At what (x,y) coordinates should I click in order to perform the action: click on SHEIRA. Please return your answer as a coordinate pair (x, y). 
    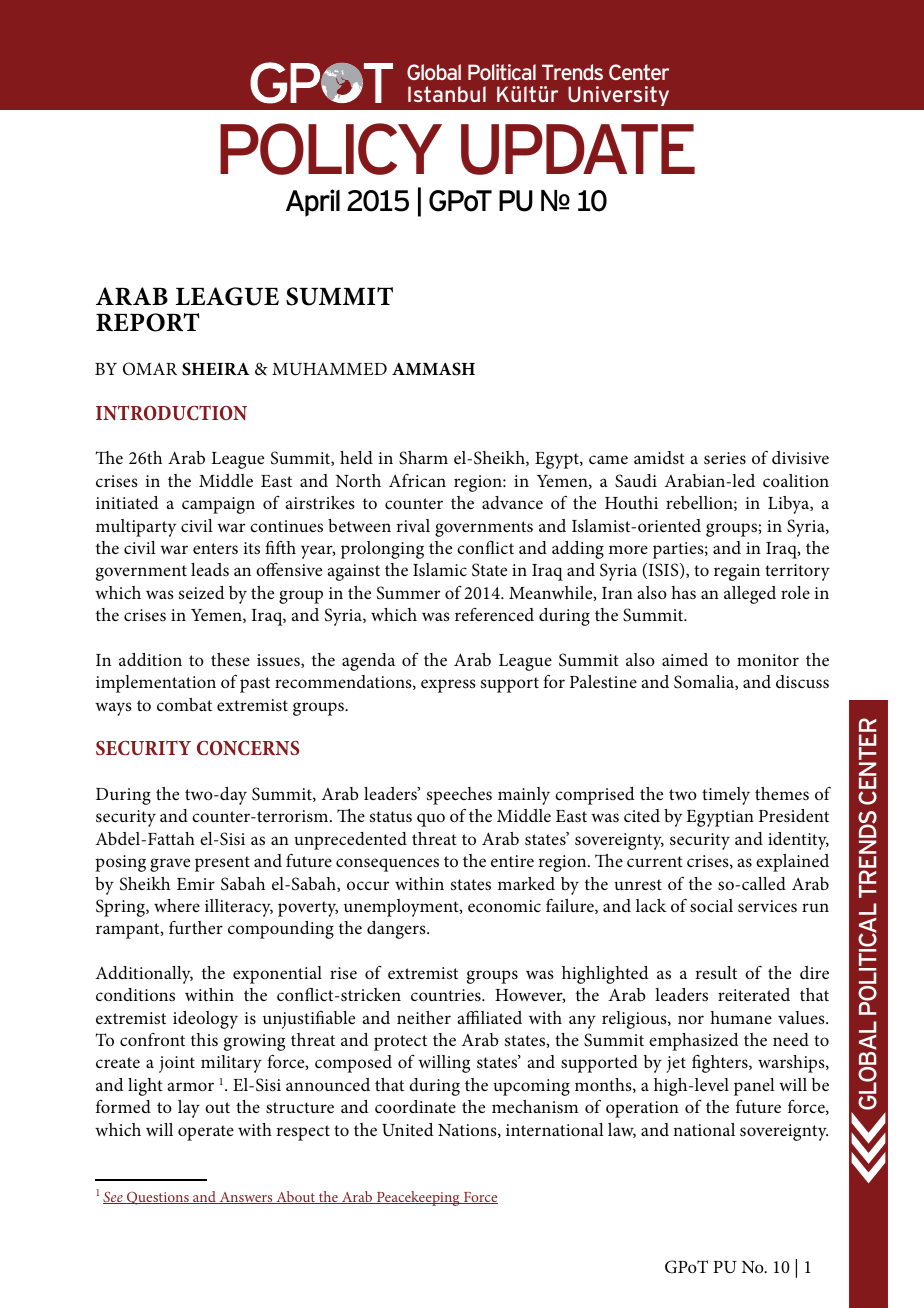
    Looking at the image, I should click on (216, 369).
